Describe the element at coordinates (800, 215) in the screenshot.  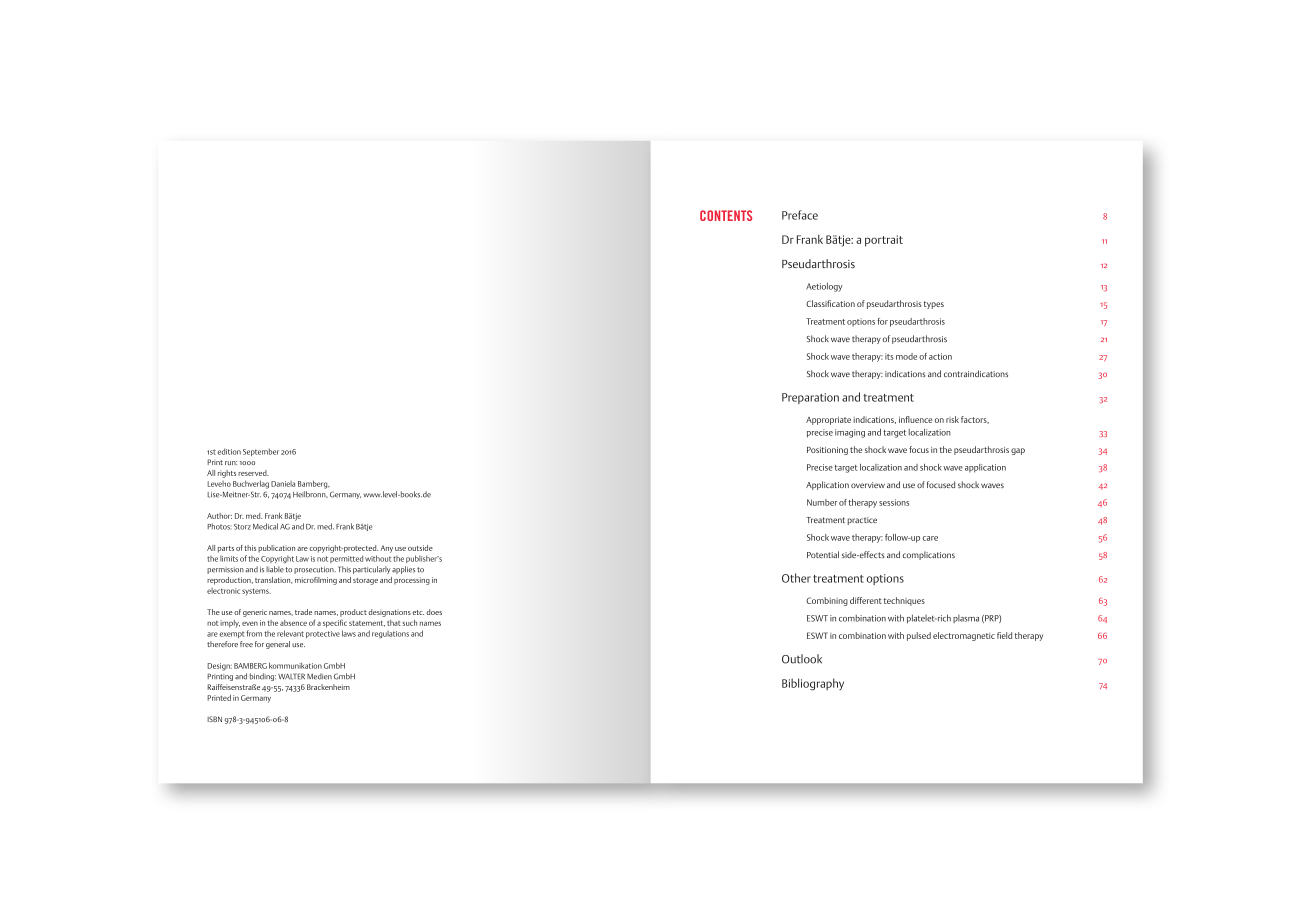
I see `Preface` at that location.
